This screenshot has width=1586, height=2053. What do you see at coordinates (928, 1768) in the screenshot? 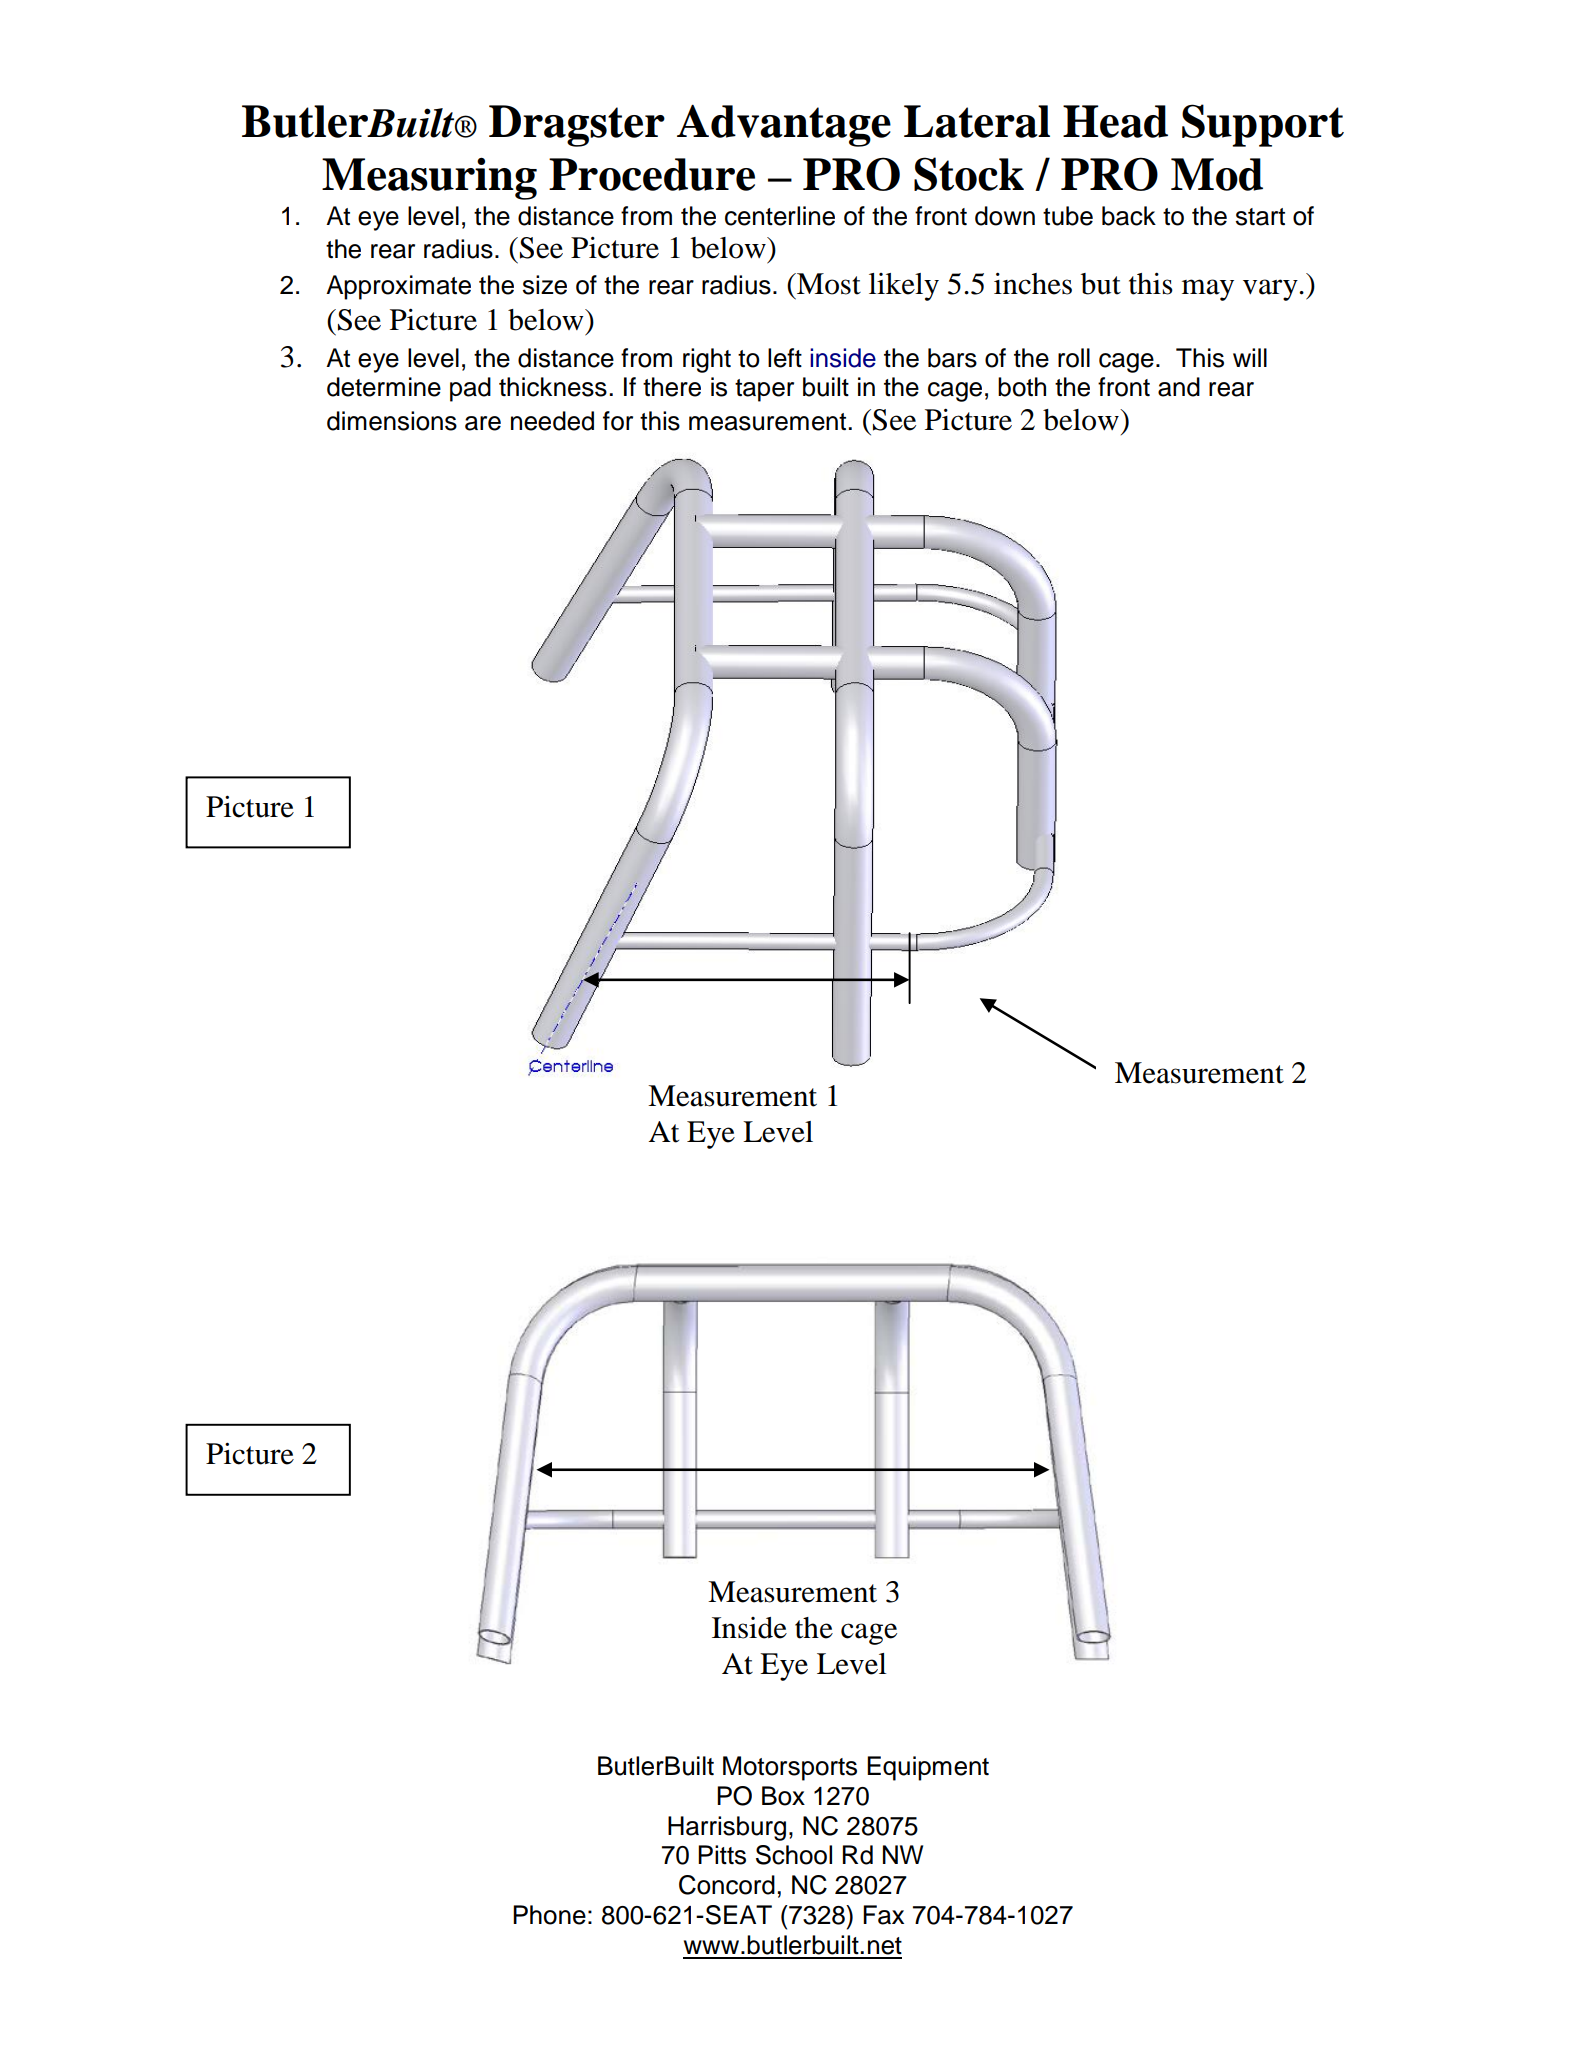
I see `Equipment` at bounding box center [928, 1768].
